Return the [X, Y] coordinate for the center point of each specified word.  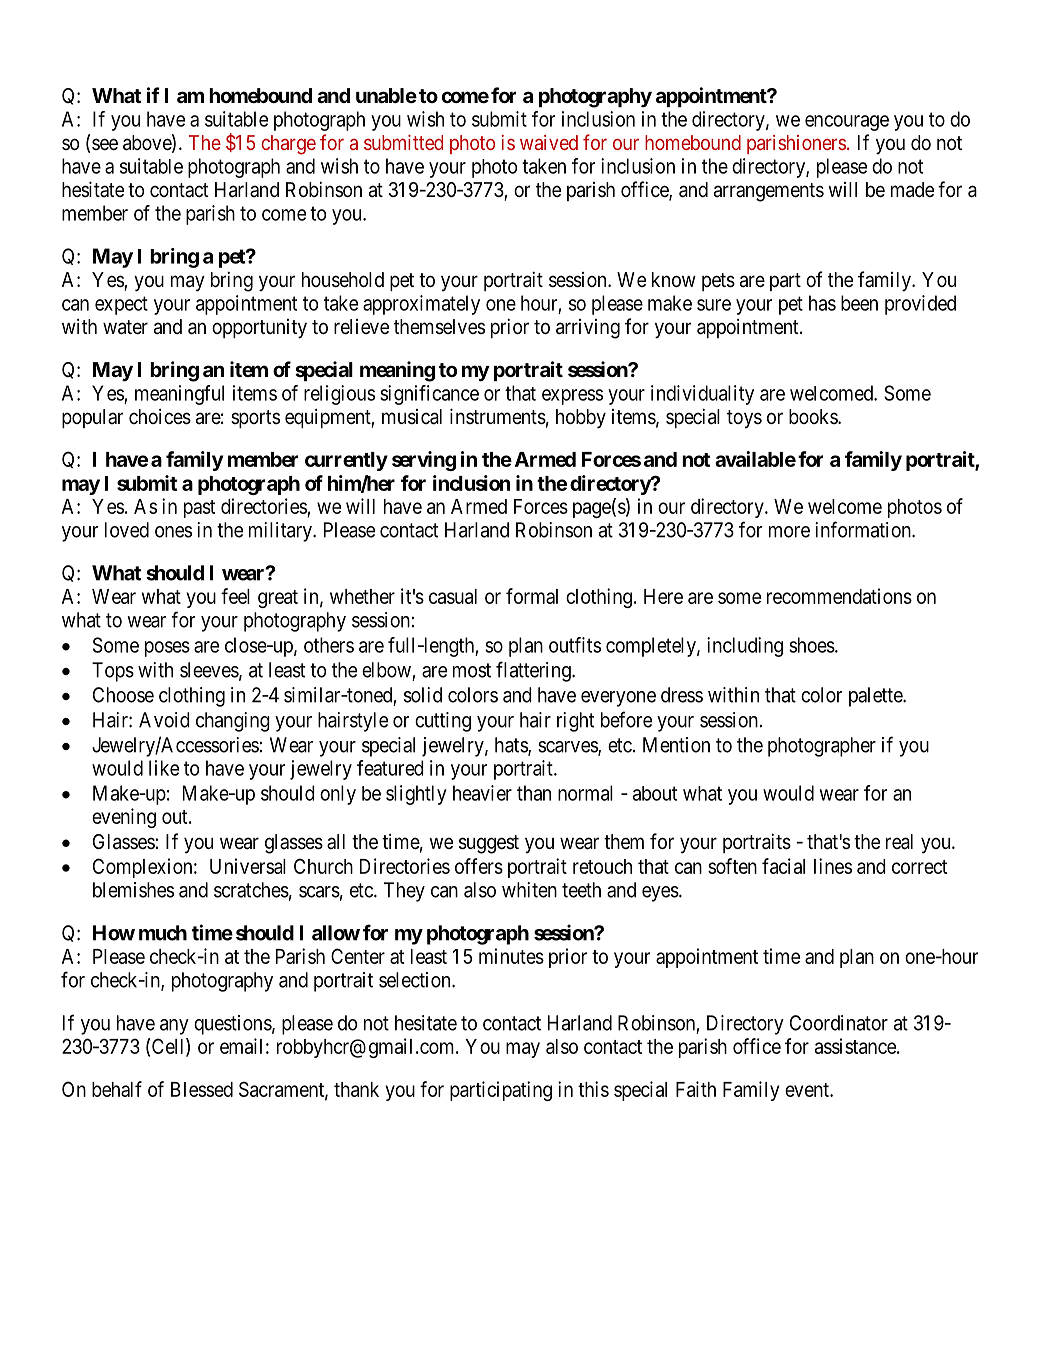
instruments [498, 416]
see [105, 144]
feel [235, 596]
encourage [847, 123]
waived [549, 142]
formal [532, 596]
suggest [489, 844]
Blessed [202, 1089]
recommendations [839, 596]
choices [160, 417]
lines [833, 866]
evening [124, 818]
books [814, 416]
